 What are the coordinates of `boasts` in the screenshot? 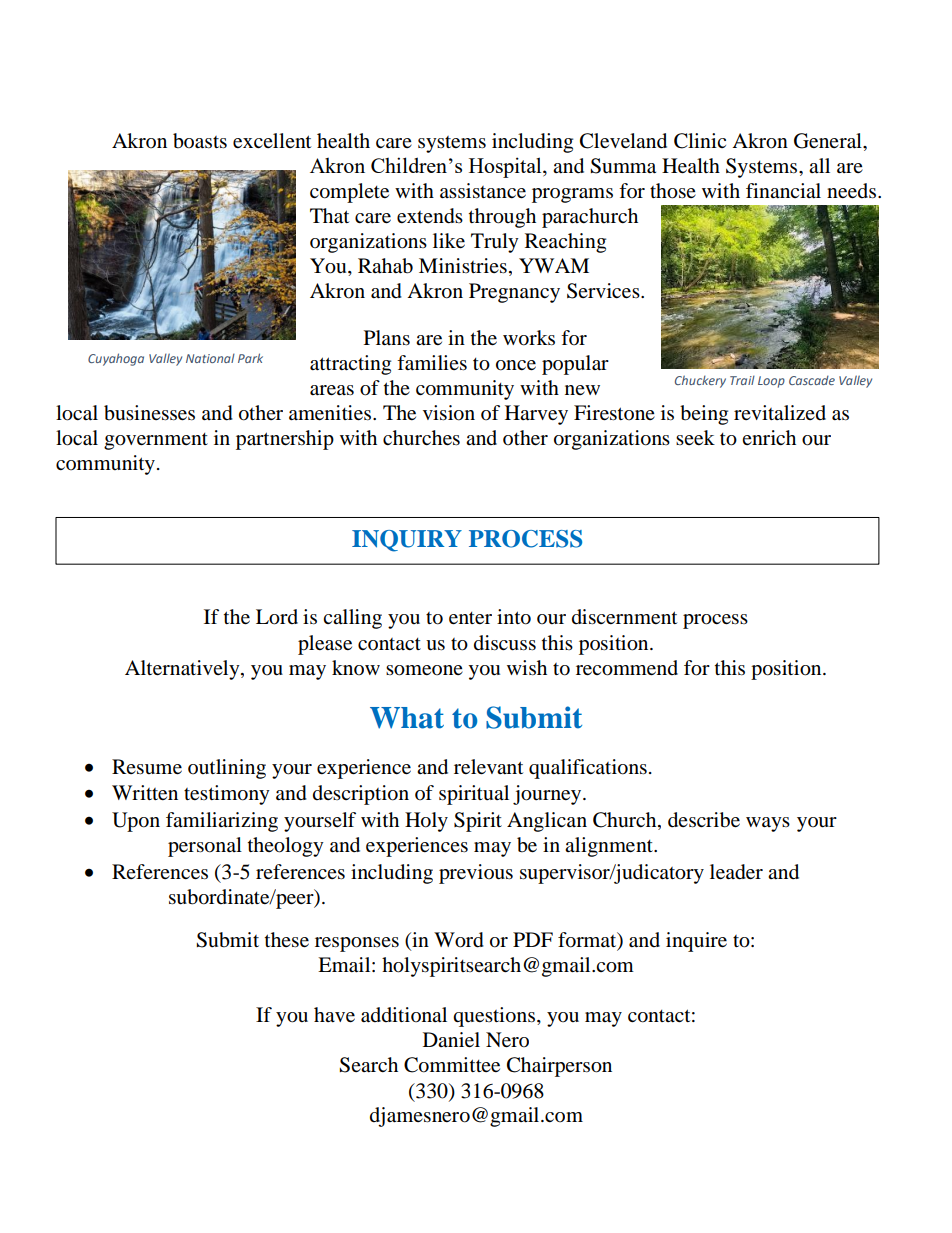 It's located at (200, 141).
